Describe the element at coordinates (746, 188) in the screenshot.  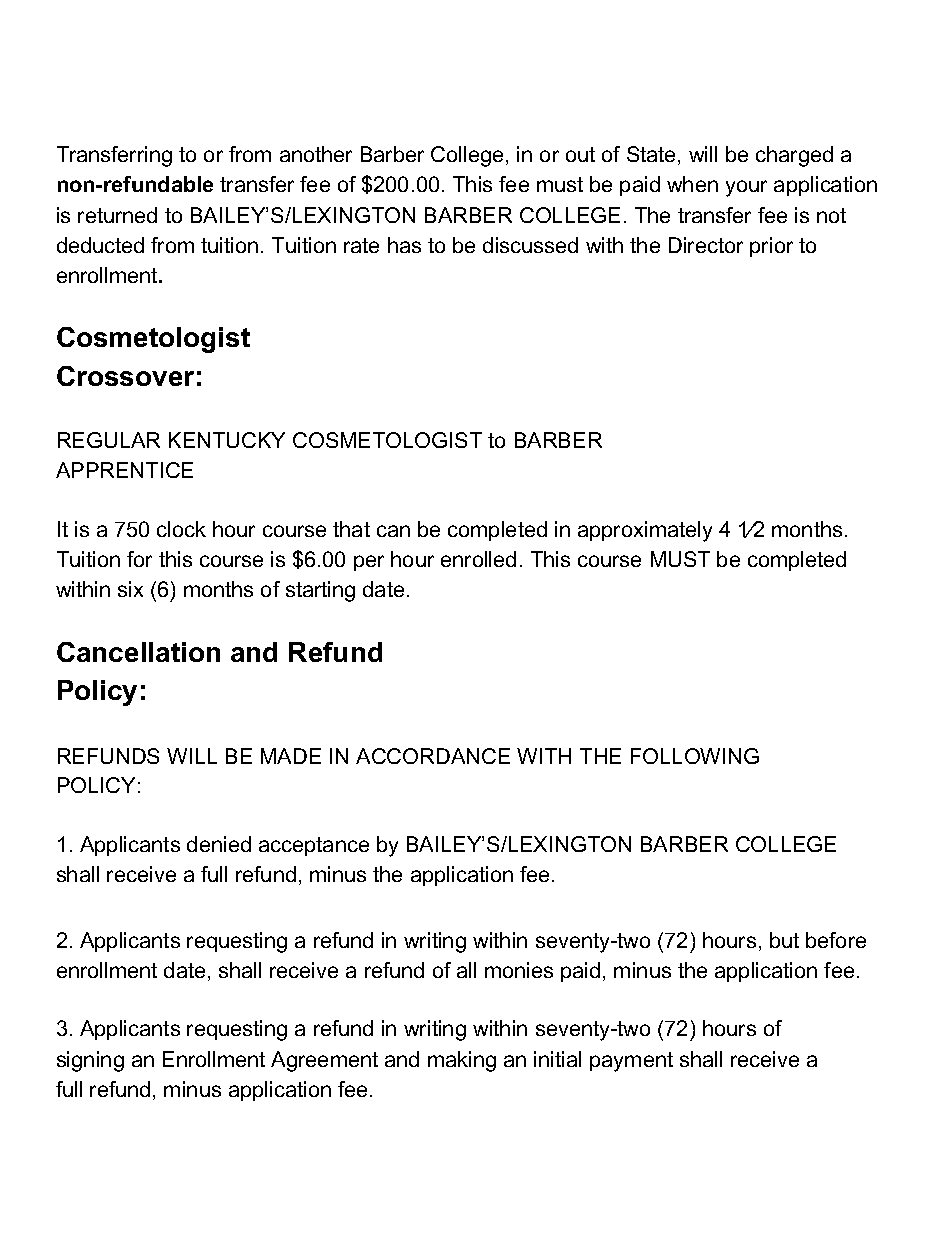
I see `your` at that location.
